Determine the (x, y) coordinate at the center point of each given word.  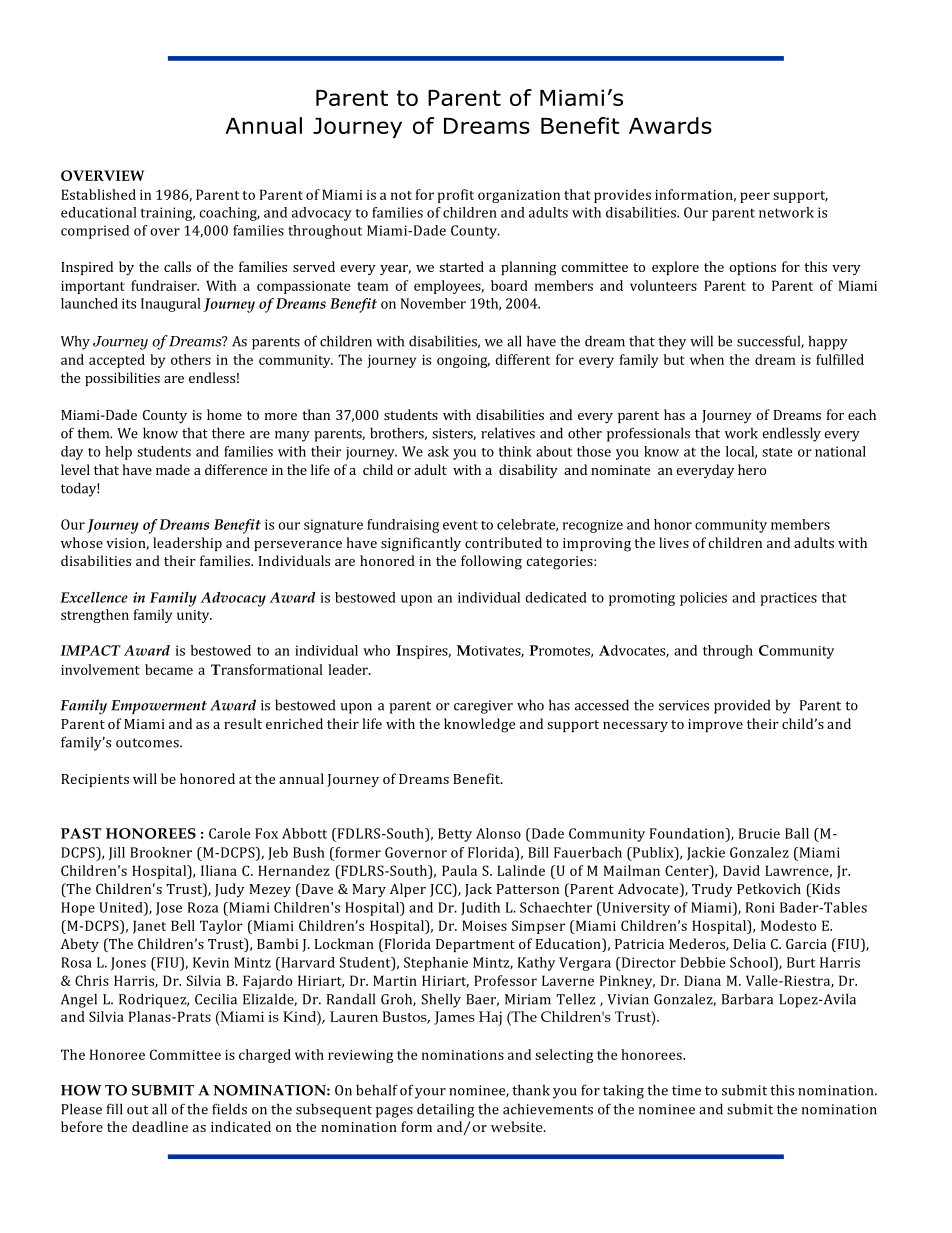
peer (755, 197)
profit (456, 196)
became (169, 669)
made (173, 469)
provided (742, 706)
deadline (160, 1126)
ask (438, 451)
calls (177, 266)
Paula (459, 870)
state (777, 452)
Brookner (161, 852)
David (741, 870)
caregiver (483, 707)
